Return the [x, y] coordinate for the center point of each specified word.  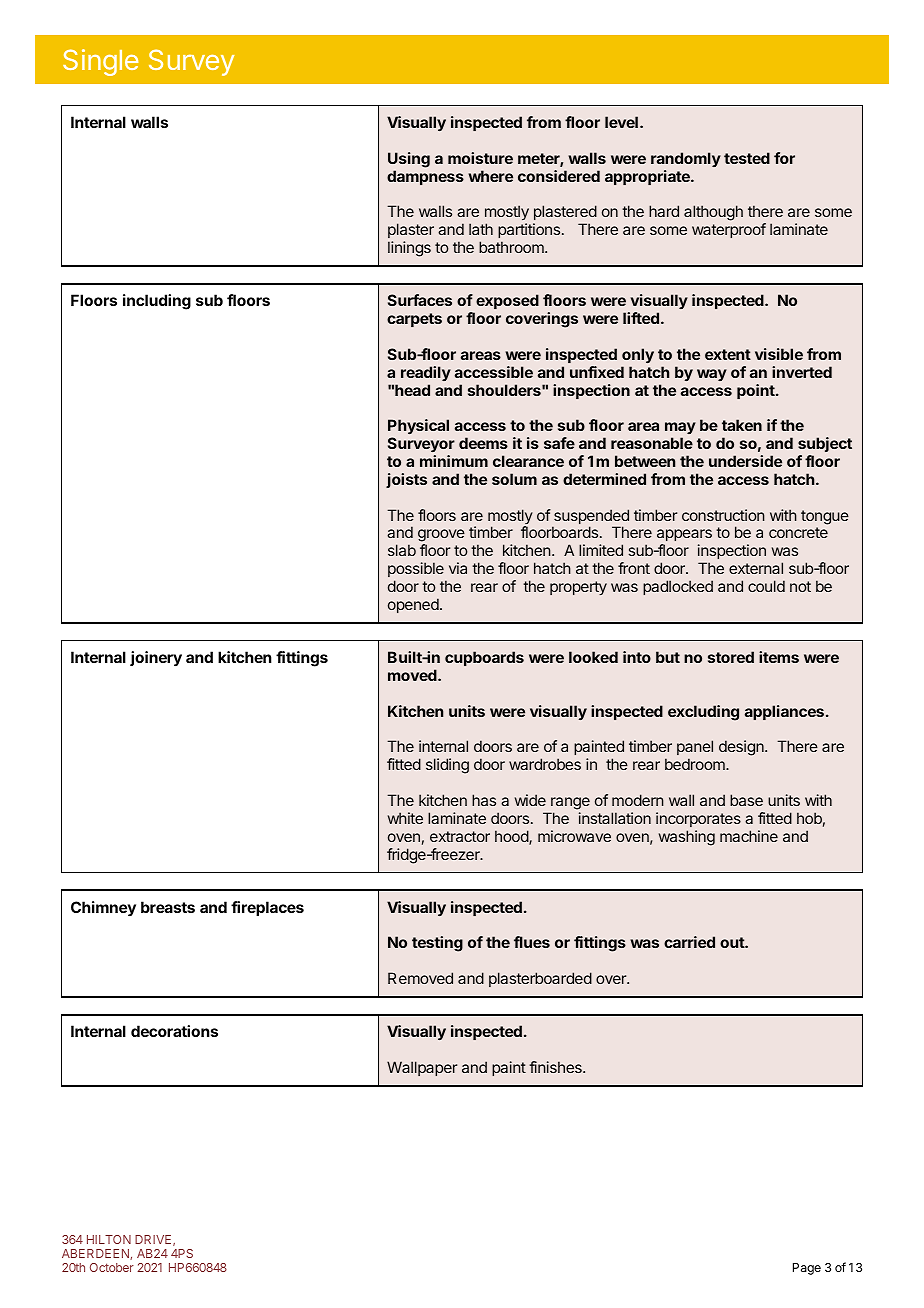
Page [807, 1269]
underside [745, 461]
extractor [460, 836]
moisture [480, 158]
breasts [168, 907]
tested [747, 158]
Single [100, 62]
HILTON [109, 1239]
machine [749, 836]
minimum [454, 461]
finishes [556, 1067]
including [157, 302]
